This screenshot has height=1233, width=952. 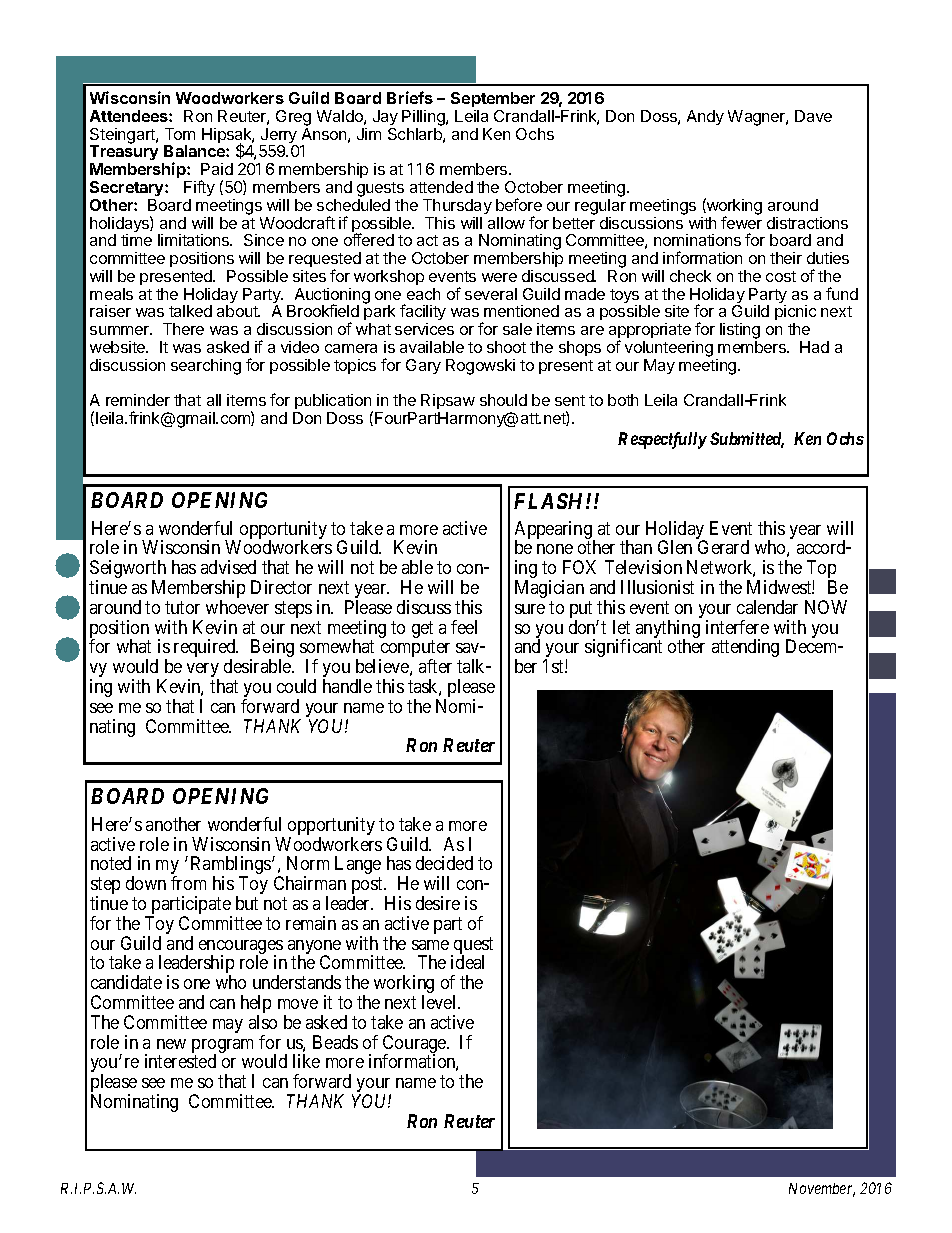 What do you see at coordinates (745, 648) in the screenshot?
I see `attending` at bounding box center [745, 648].
